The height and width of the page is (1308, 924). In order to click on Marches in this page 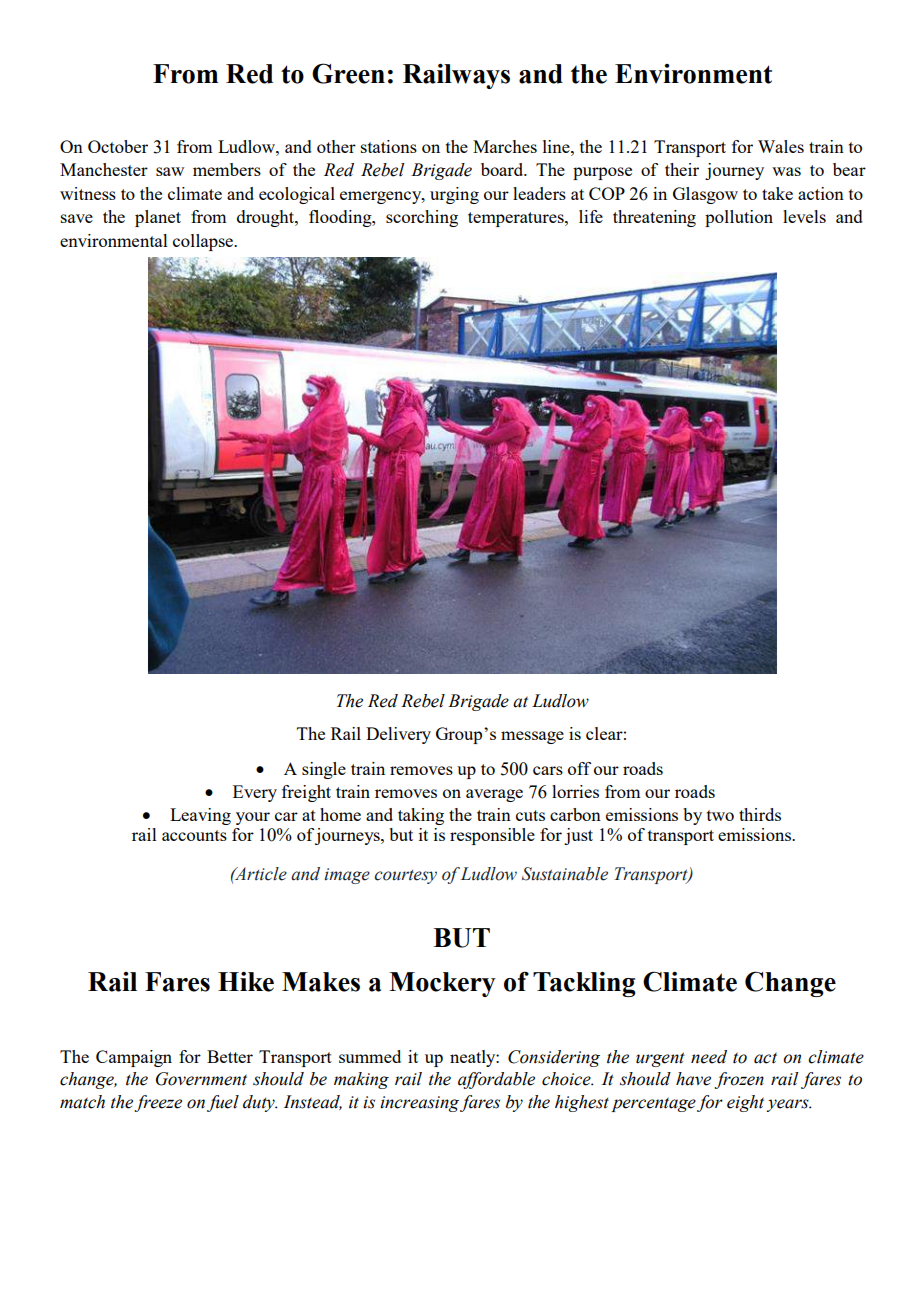, I will do `click(505, 146)`.
